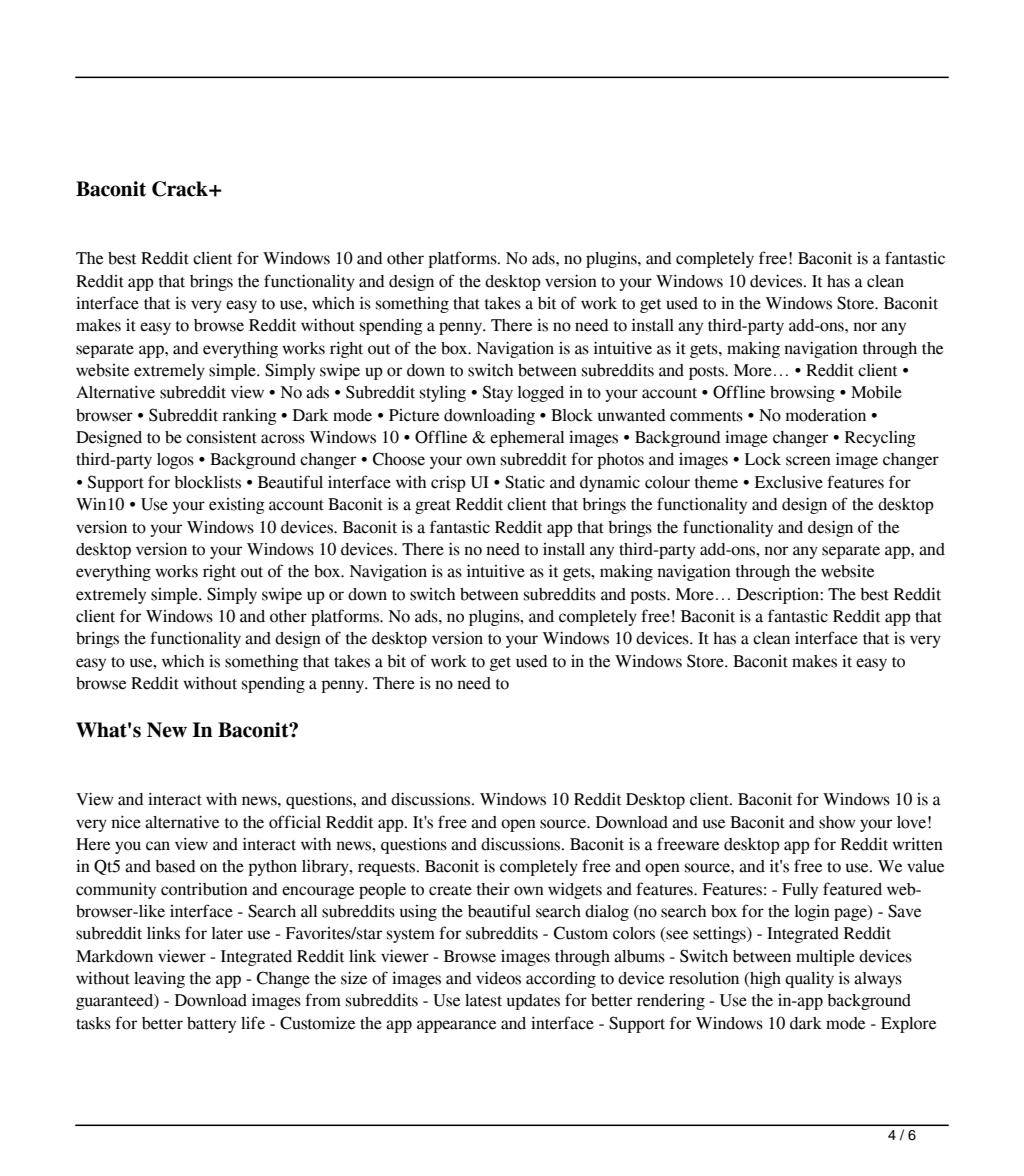 The image size is (1024, 1176). Describe the element at coordinates (237, 505) in the screenshot. I see `existing` at that location.
